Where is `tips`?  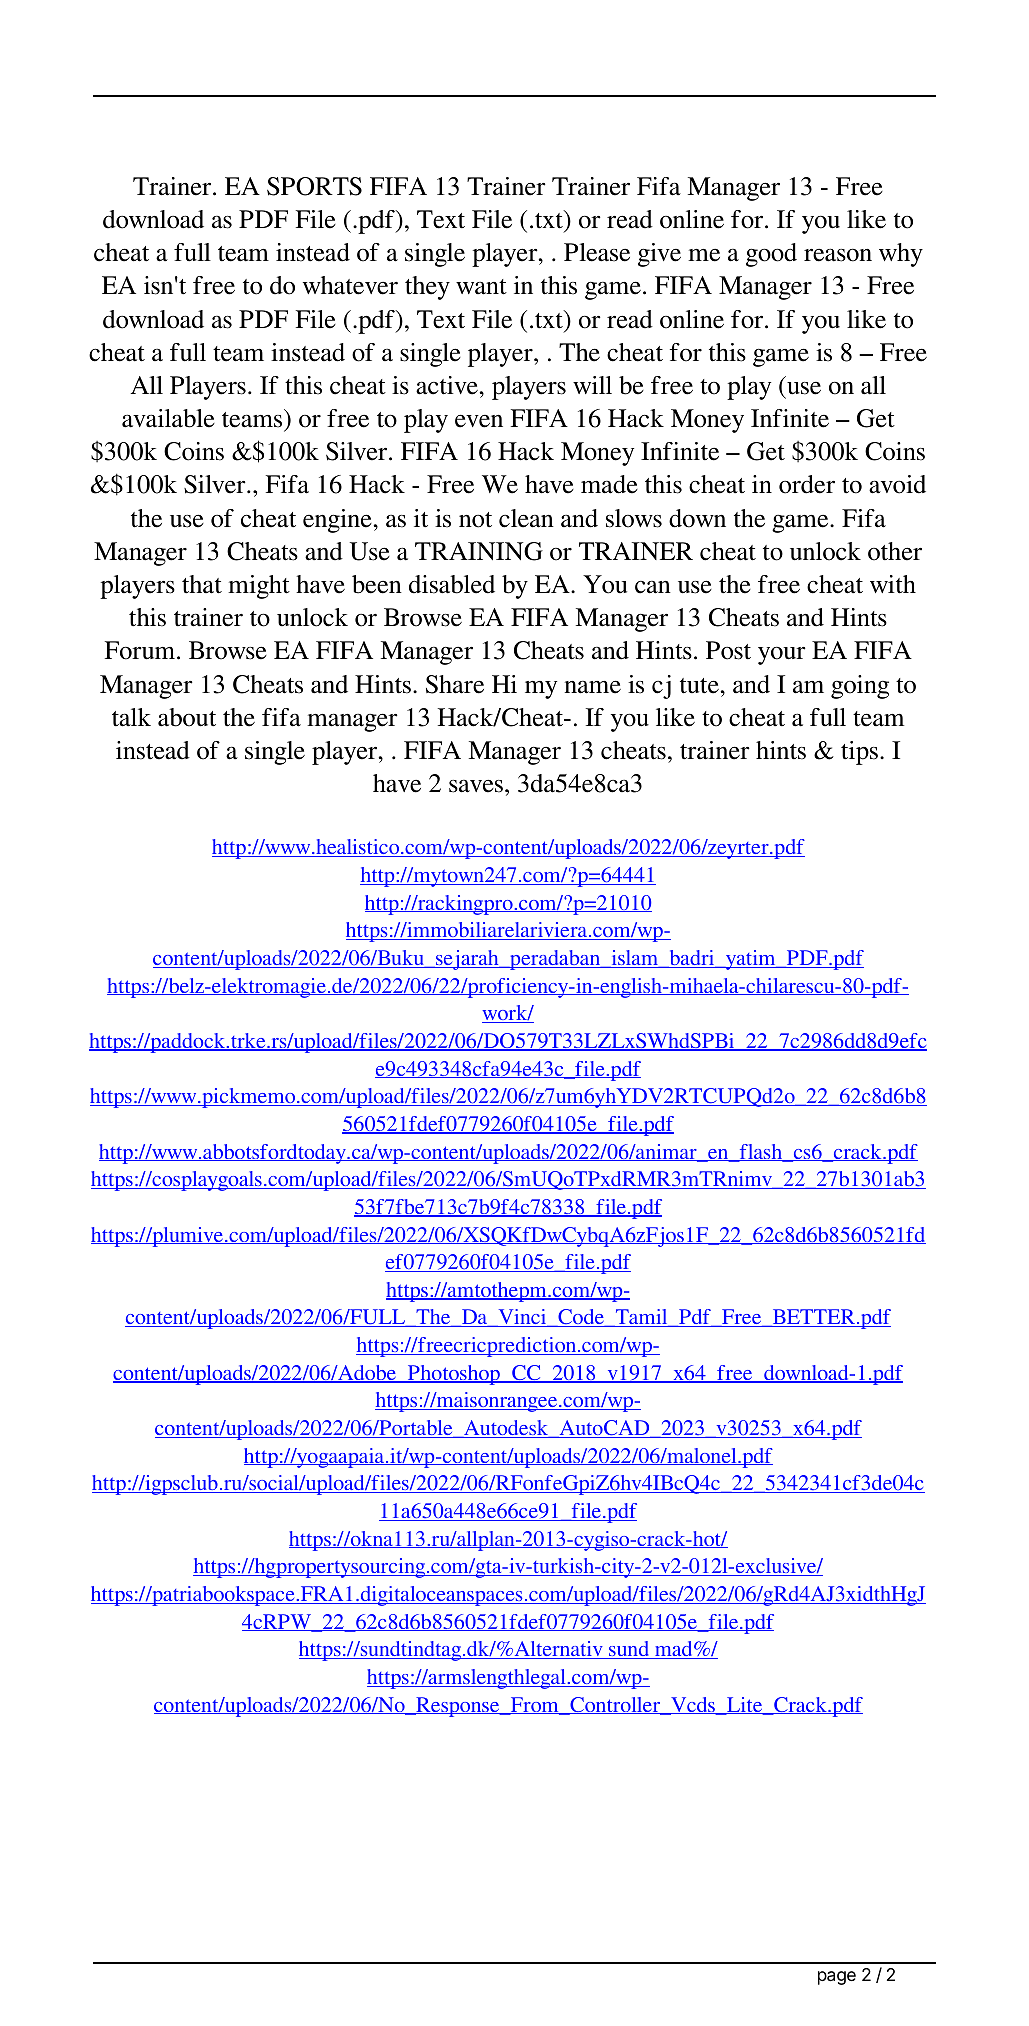
tips is located at coordinates (859, 753).
